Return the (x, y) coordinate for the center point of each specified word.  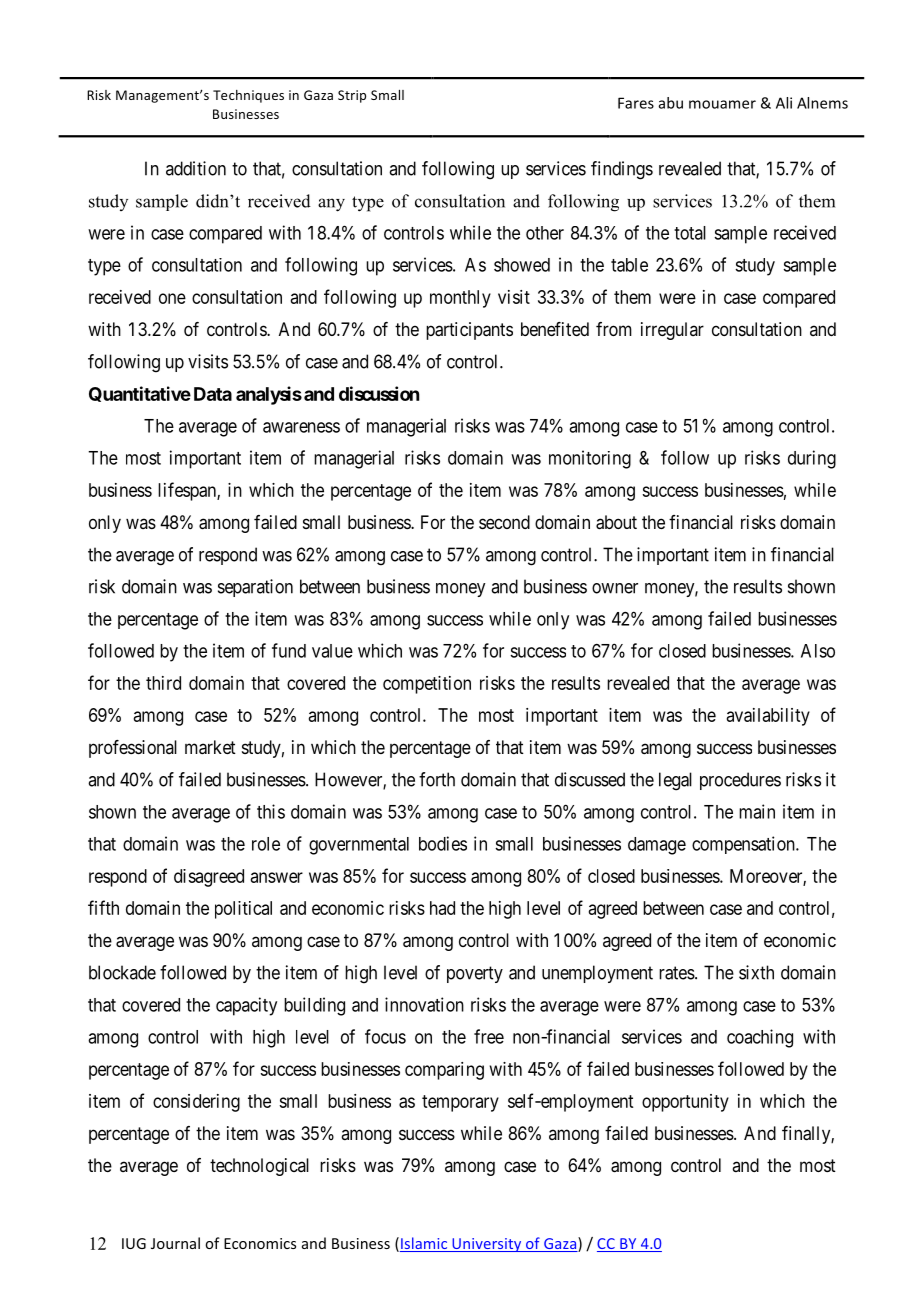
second (504, 522)
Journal (175, 1243)
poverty (475, 974)
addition (196, 168)
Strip (352, 96)
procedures (740, 781)
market (210, 747)
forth (437, 779)
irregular (672, 331)
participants (469, 331)
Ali (784, 103)
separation (255, 588)
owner (615, 588)
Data (213, 394)
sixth (756, 972)
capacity (246, 1006)
